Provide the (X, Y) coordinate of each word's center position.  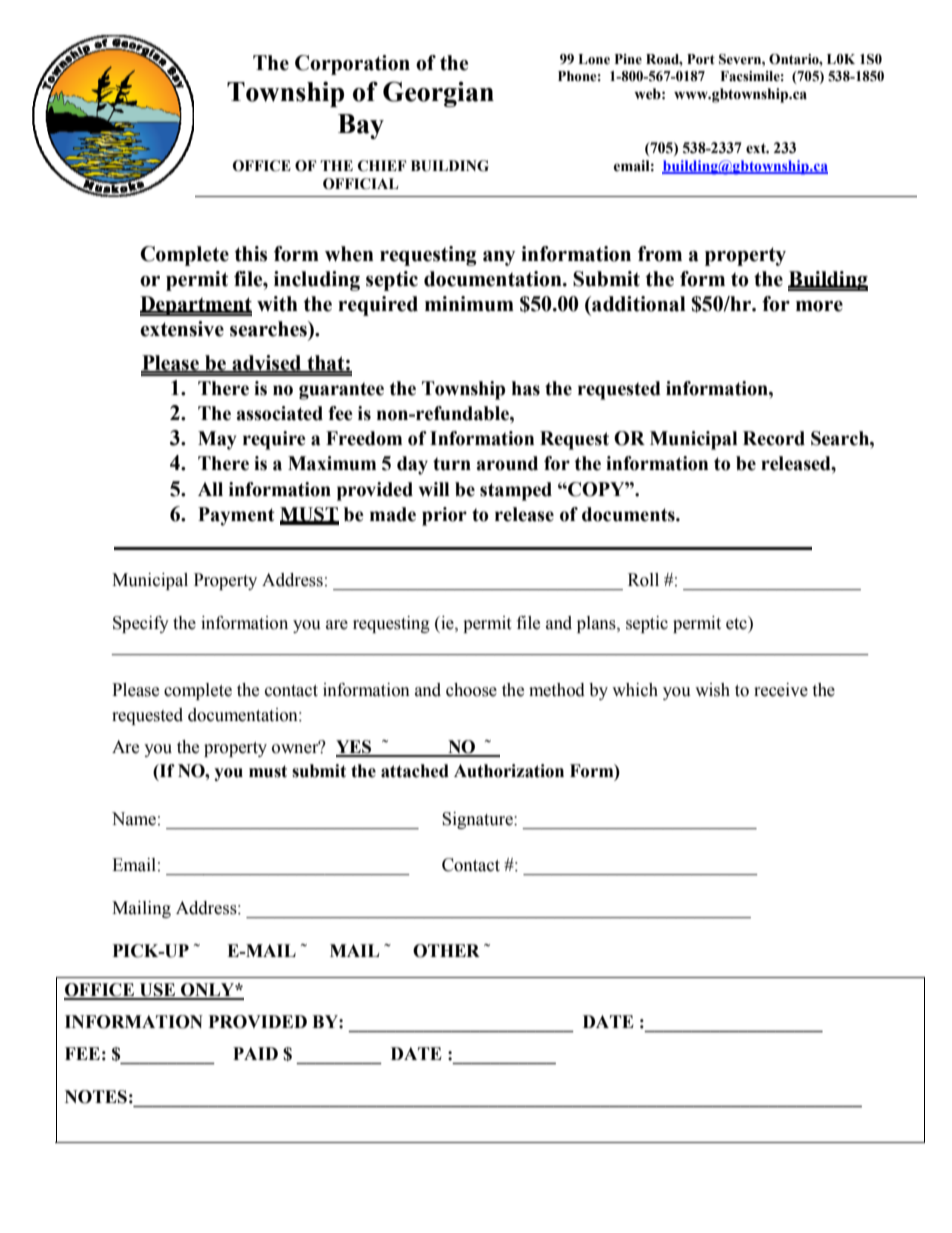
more (819, 306)
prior (444, 516)
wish (712, 690)
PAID (255, 1053)
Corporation (352, 65)
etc (737, 623)
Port (701, 59)
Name (134, 819)
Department (196, 306)
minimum (469, 304)
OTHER (446, 951)
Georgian (438, 94)
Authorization (509, 771)
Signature (478, 820)
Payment (236, 516)
